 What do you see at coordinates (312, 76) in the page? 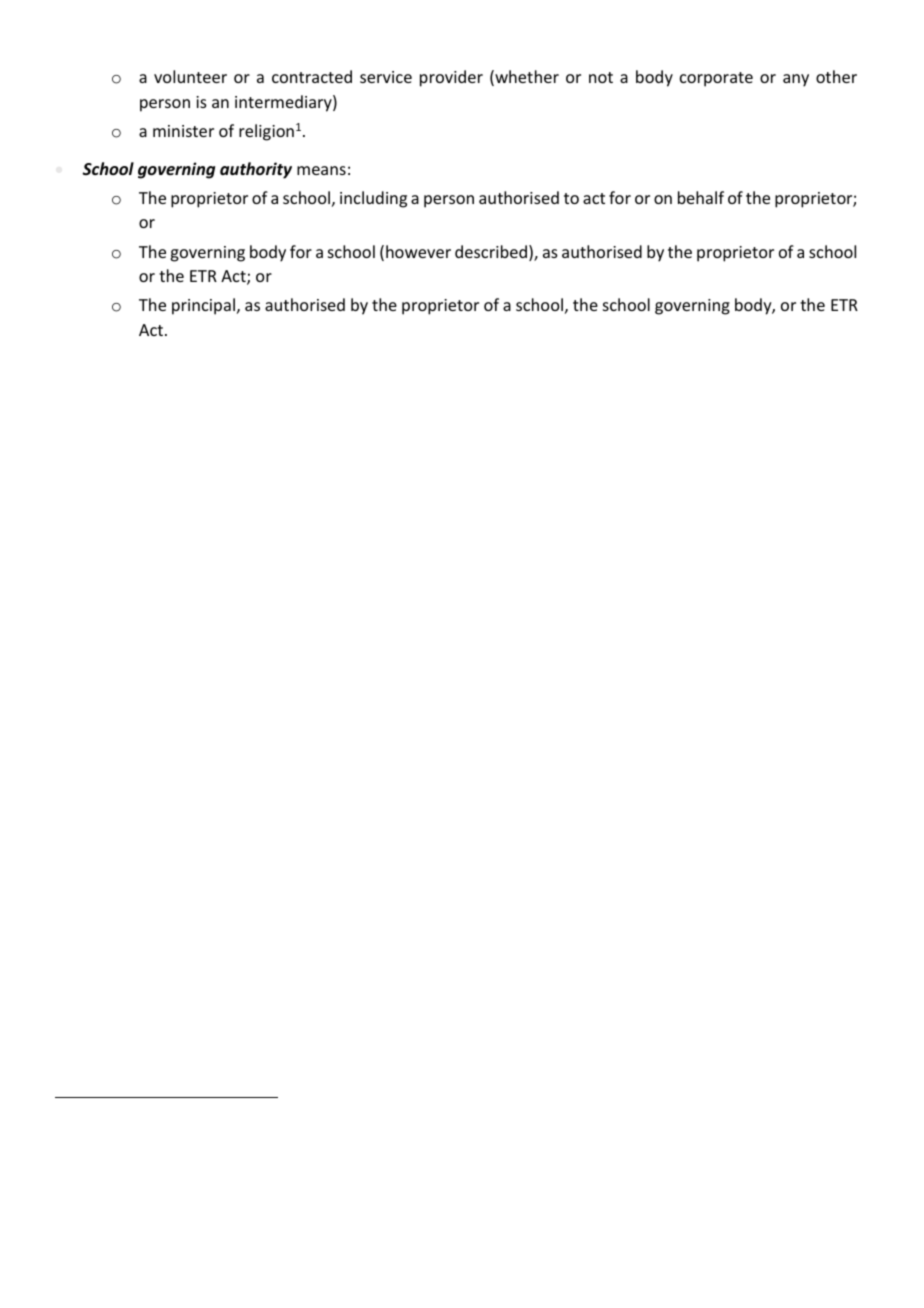
I see `contracted` at bounding box center [312, 76].
